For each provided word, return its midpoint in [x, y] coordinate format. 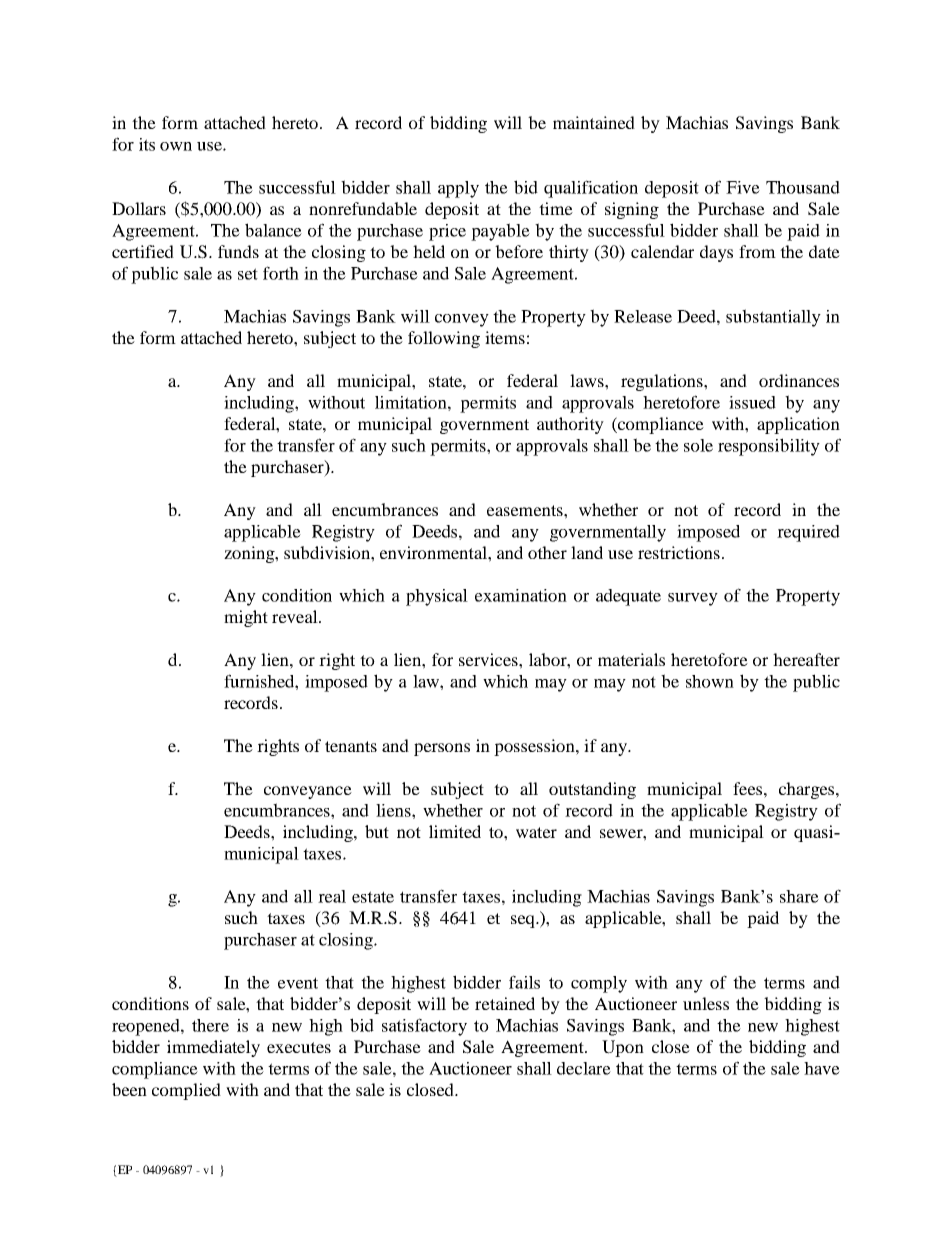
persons [442, 749]
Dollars [139, 208]
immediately [213, 1048]
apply [458, 189]
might [246, 618]
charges [808, 790]
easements [526, 510]
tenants [351, 746]
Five [743, 187]
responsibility [769, 447]
